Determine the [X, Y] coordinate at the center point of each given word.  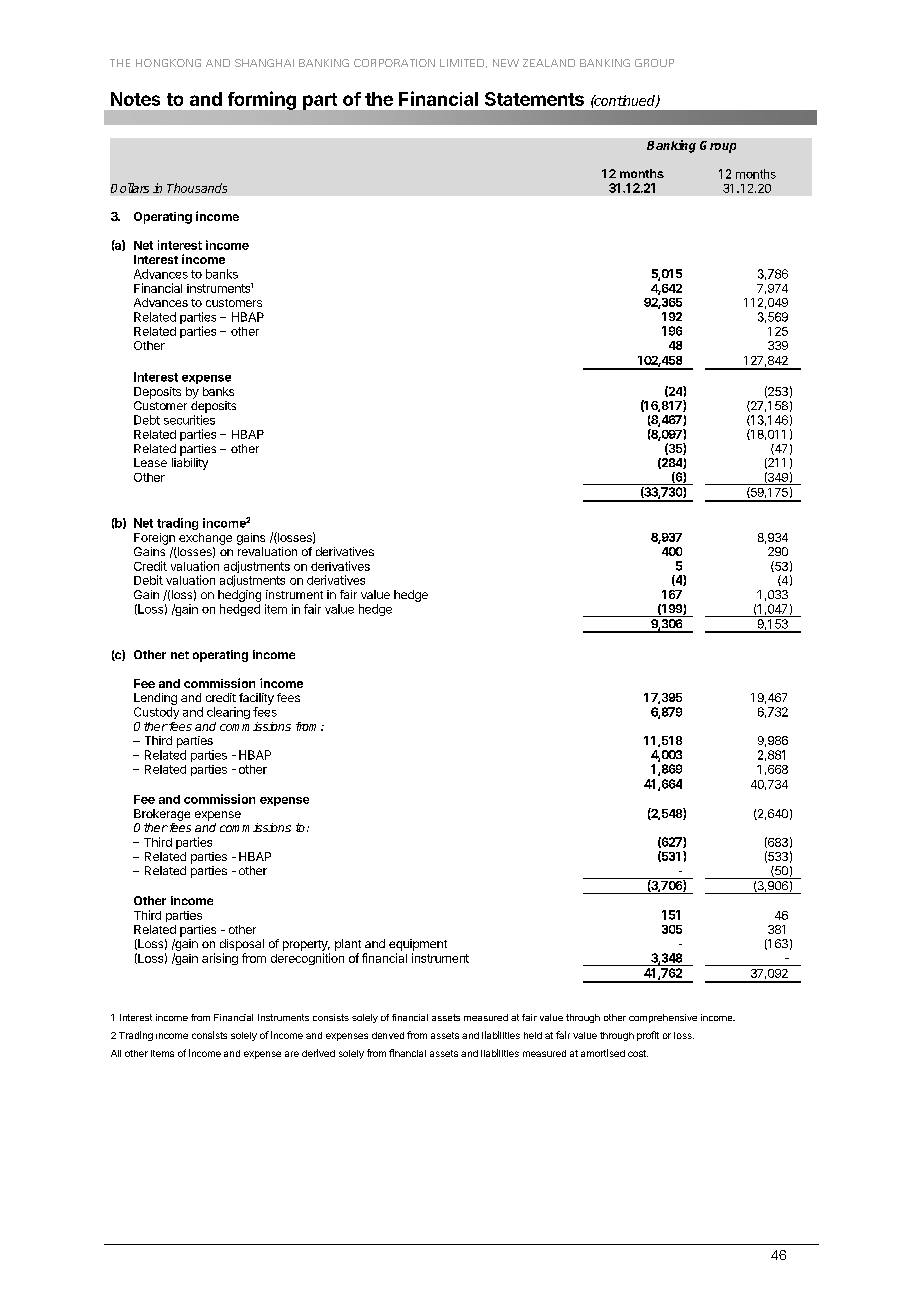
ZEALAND [549, 63]
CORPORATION [394, 63]
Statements [534, 99]
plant [348, 945]
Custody [156, 713]
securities [189, 420]
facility [256, 699]
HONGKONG [168, 63]
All [116, 1053]
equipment [418, 945]
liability [190, 464]
